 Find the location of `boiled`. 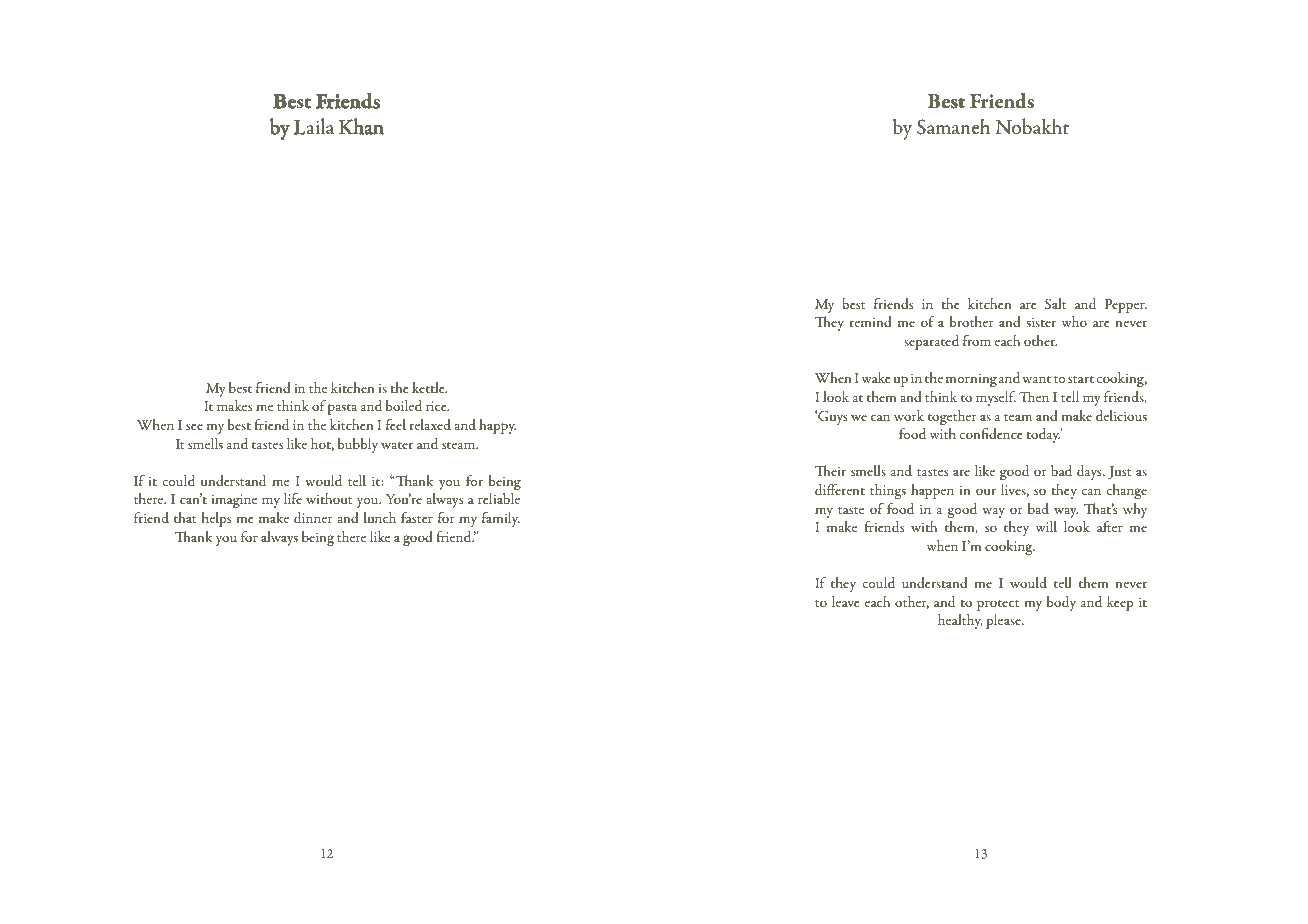

boiled is located at coordinates (404, 405).
